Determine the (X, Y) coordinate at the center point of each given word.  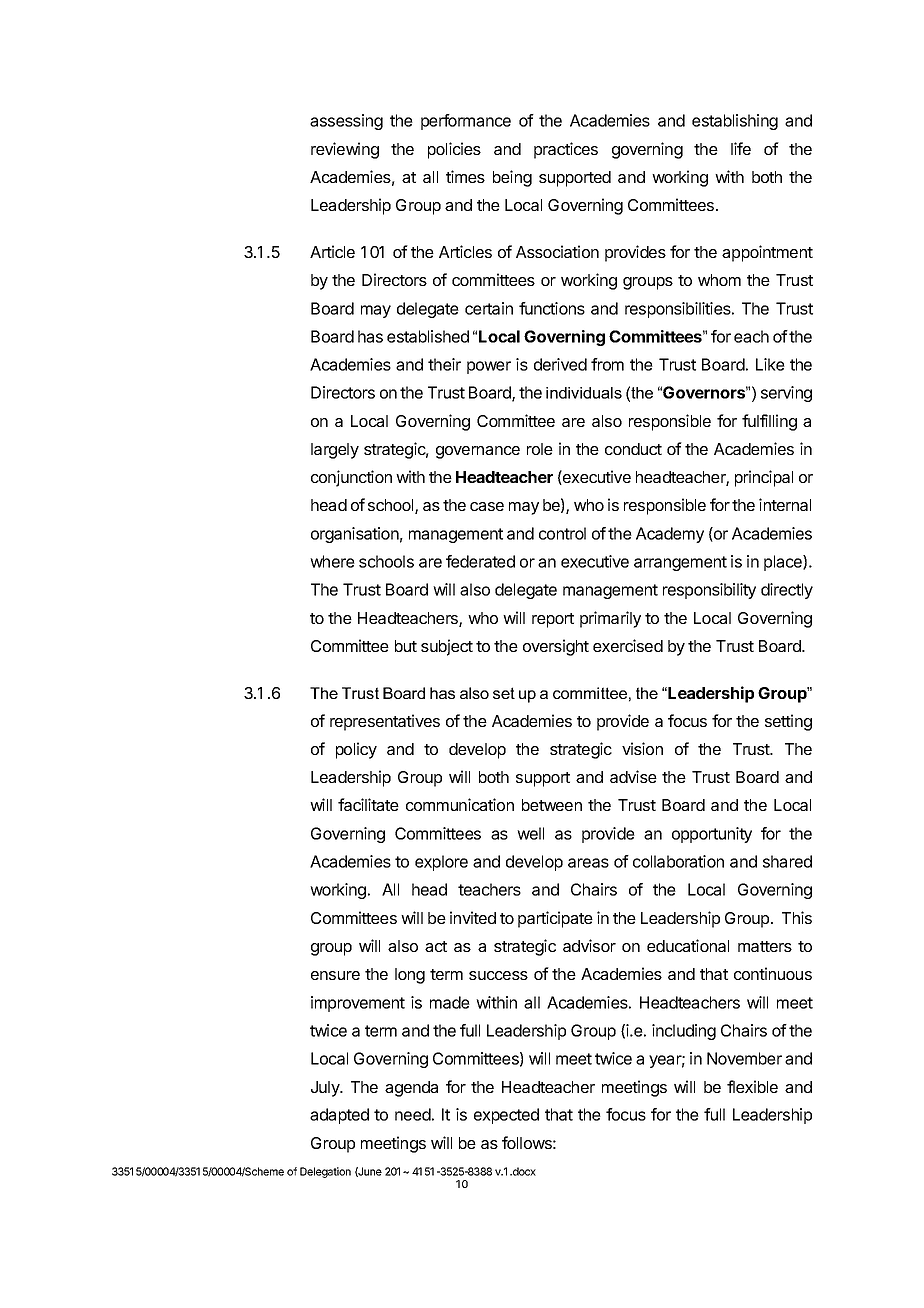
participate (555, 919)
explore (441, 863)
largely (335, 451)
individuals (584, 393)
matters (765, 946)
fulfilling (769, 422)
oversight (556, 647)
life (741, 148)
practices (566, 150)
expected (506, 1116)
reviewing (345, 150)
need (413, 1114)
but (406, 646)
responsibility (709, 591)
